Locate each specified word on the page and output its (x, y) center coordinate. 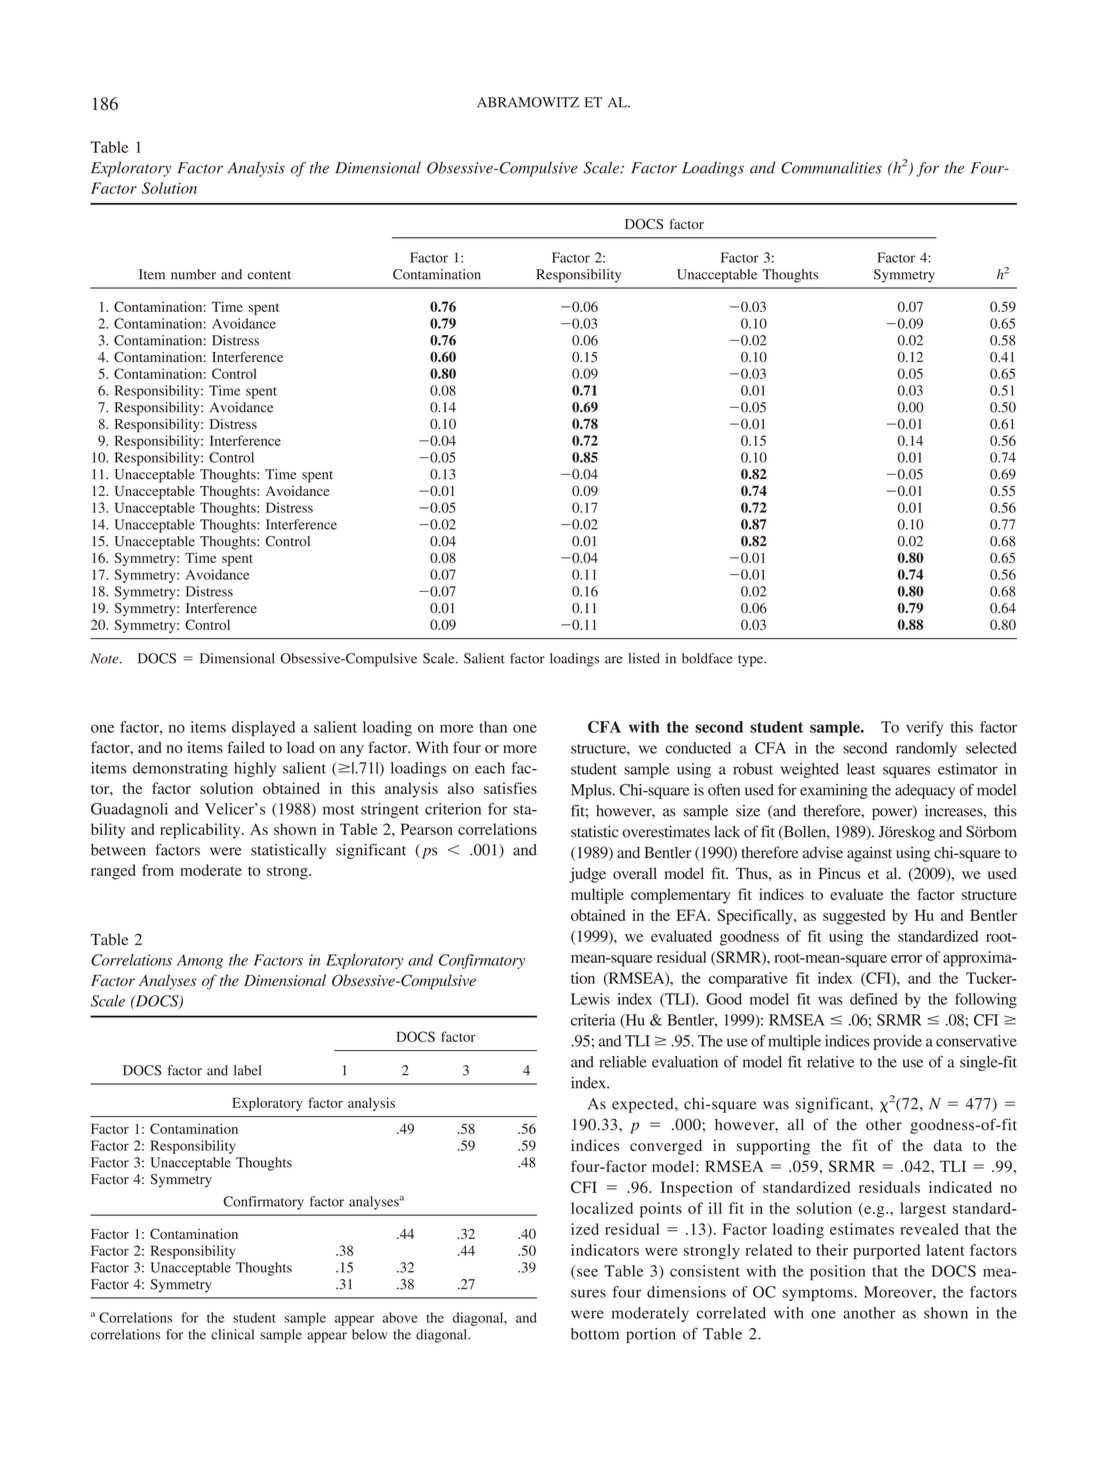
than (493, 727)
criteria (593, 1020)
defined (874, 999)
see (587, 1272)
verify (924, 728)
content (269, 275)
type (752, 661)
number (193, 274)
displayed (263, 728)
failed (246, 747)
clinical (232, 1334)
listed (644, 658)
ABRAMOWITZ (528, 102)
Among (200, 961)
